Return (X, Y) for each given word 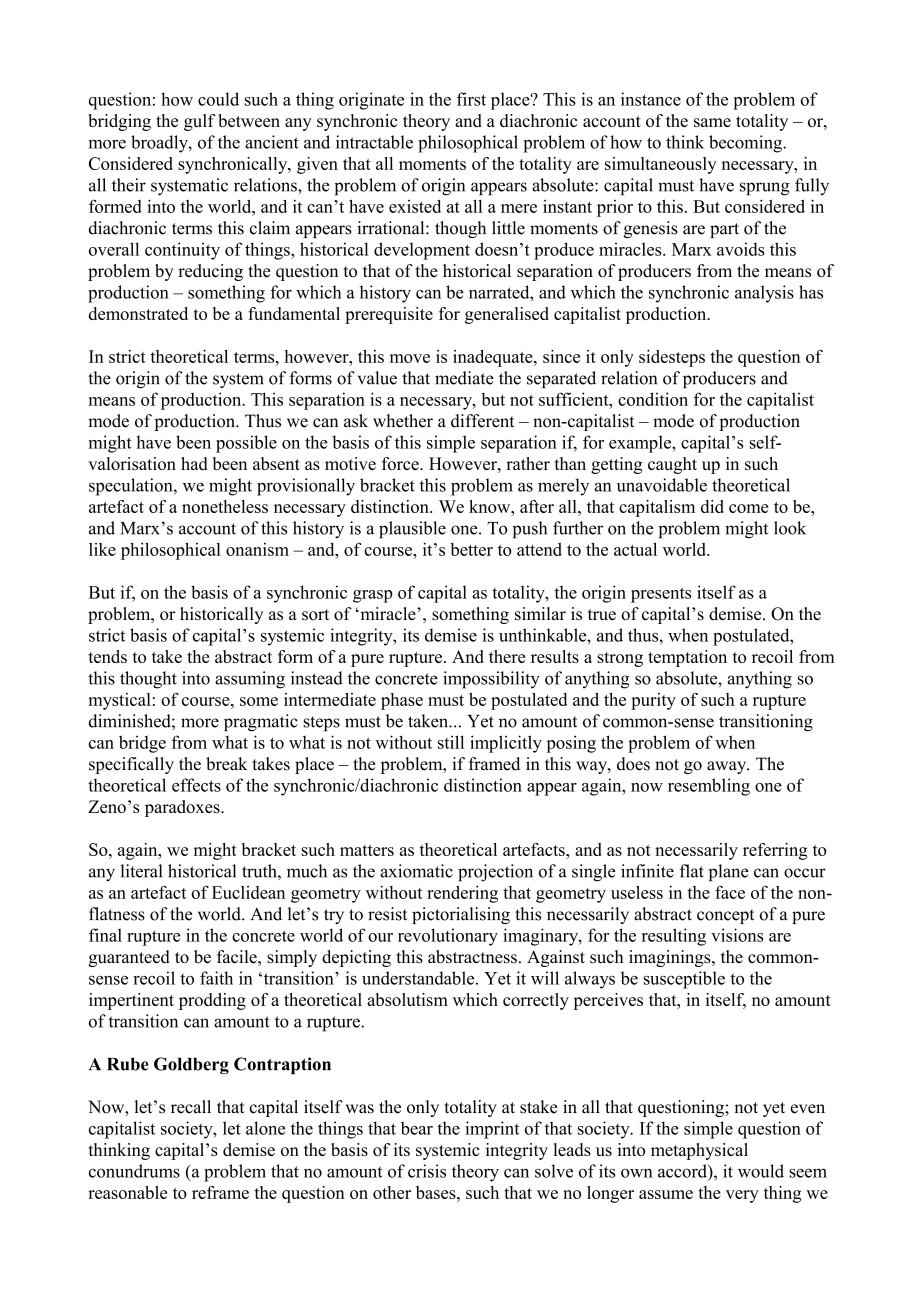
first (471, 99)
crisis (427, 1171)
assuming (250, 680)
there (507, 656)
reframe (220, 1192)
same (712, 122)
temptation (687, 658)
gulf (200, 122)
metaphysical (699, 1151)
